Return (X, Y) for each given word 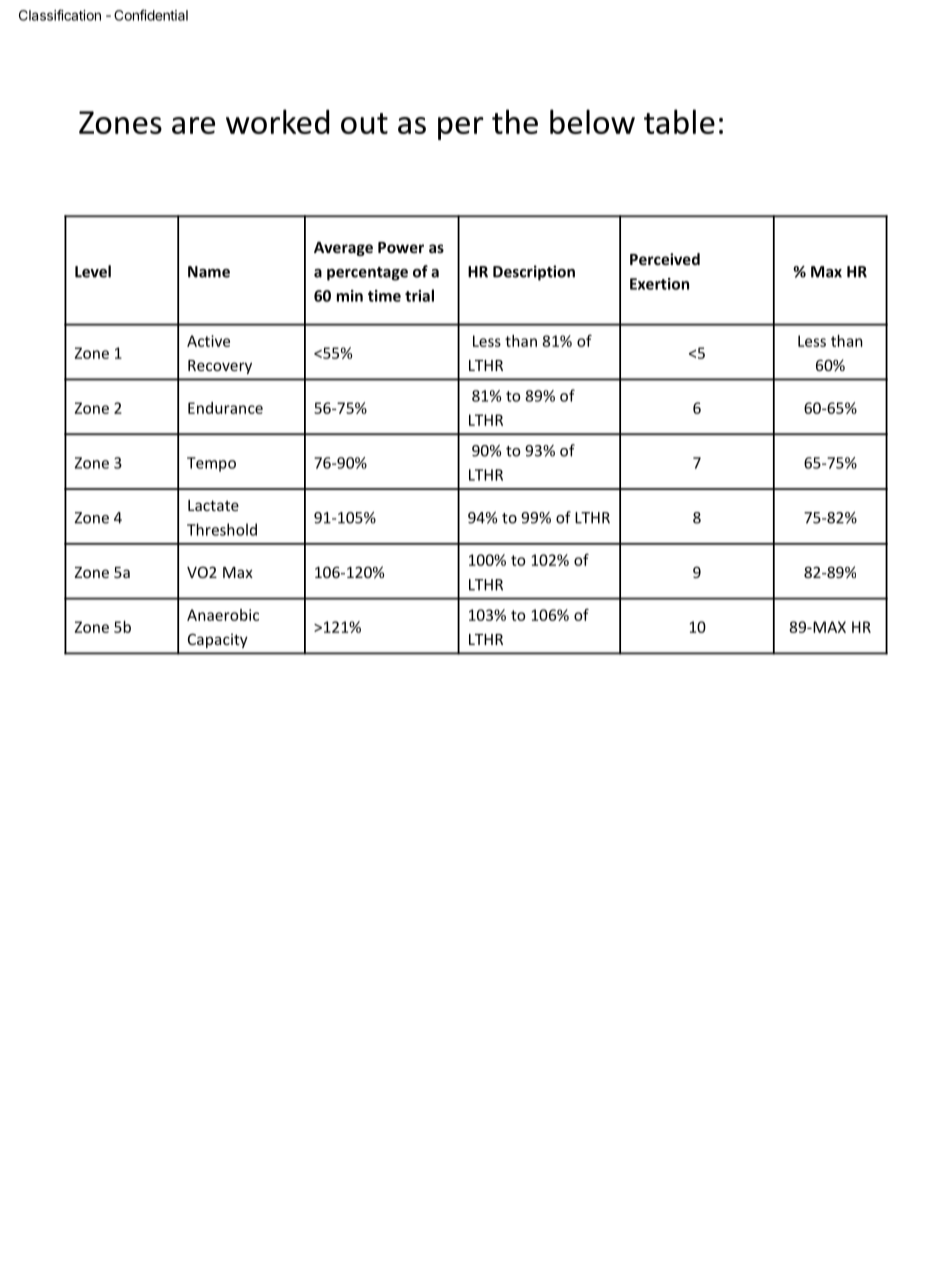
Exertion (659, 284)
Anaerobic (223, 615)
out (364, 123)
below (592, 121)
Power (401, 247)
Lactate (213, 505)
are (193, 125)
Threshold (222, 529)
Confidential (151, 15)
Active (208, 341)
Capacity (218, 640)
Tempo (211, 464)
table (679, 121)
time (384, 296)
